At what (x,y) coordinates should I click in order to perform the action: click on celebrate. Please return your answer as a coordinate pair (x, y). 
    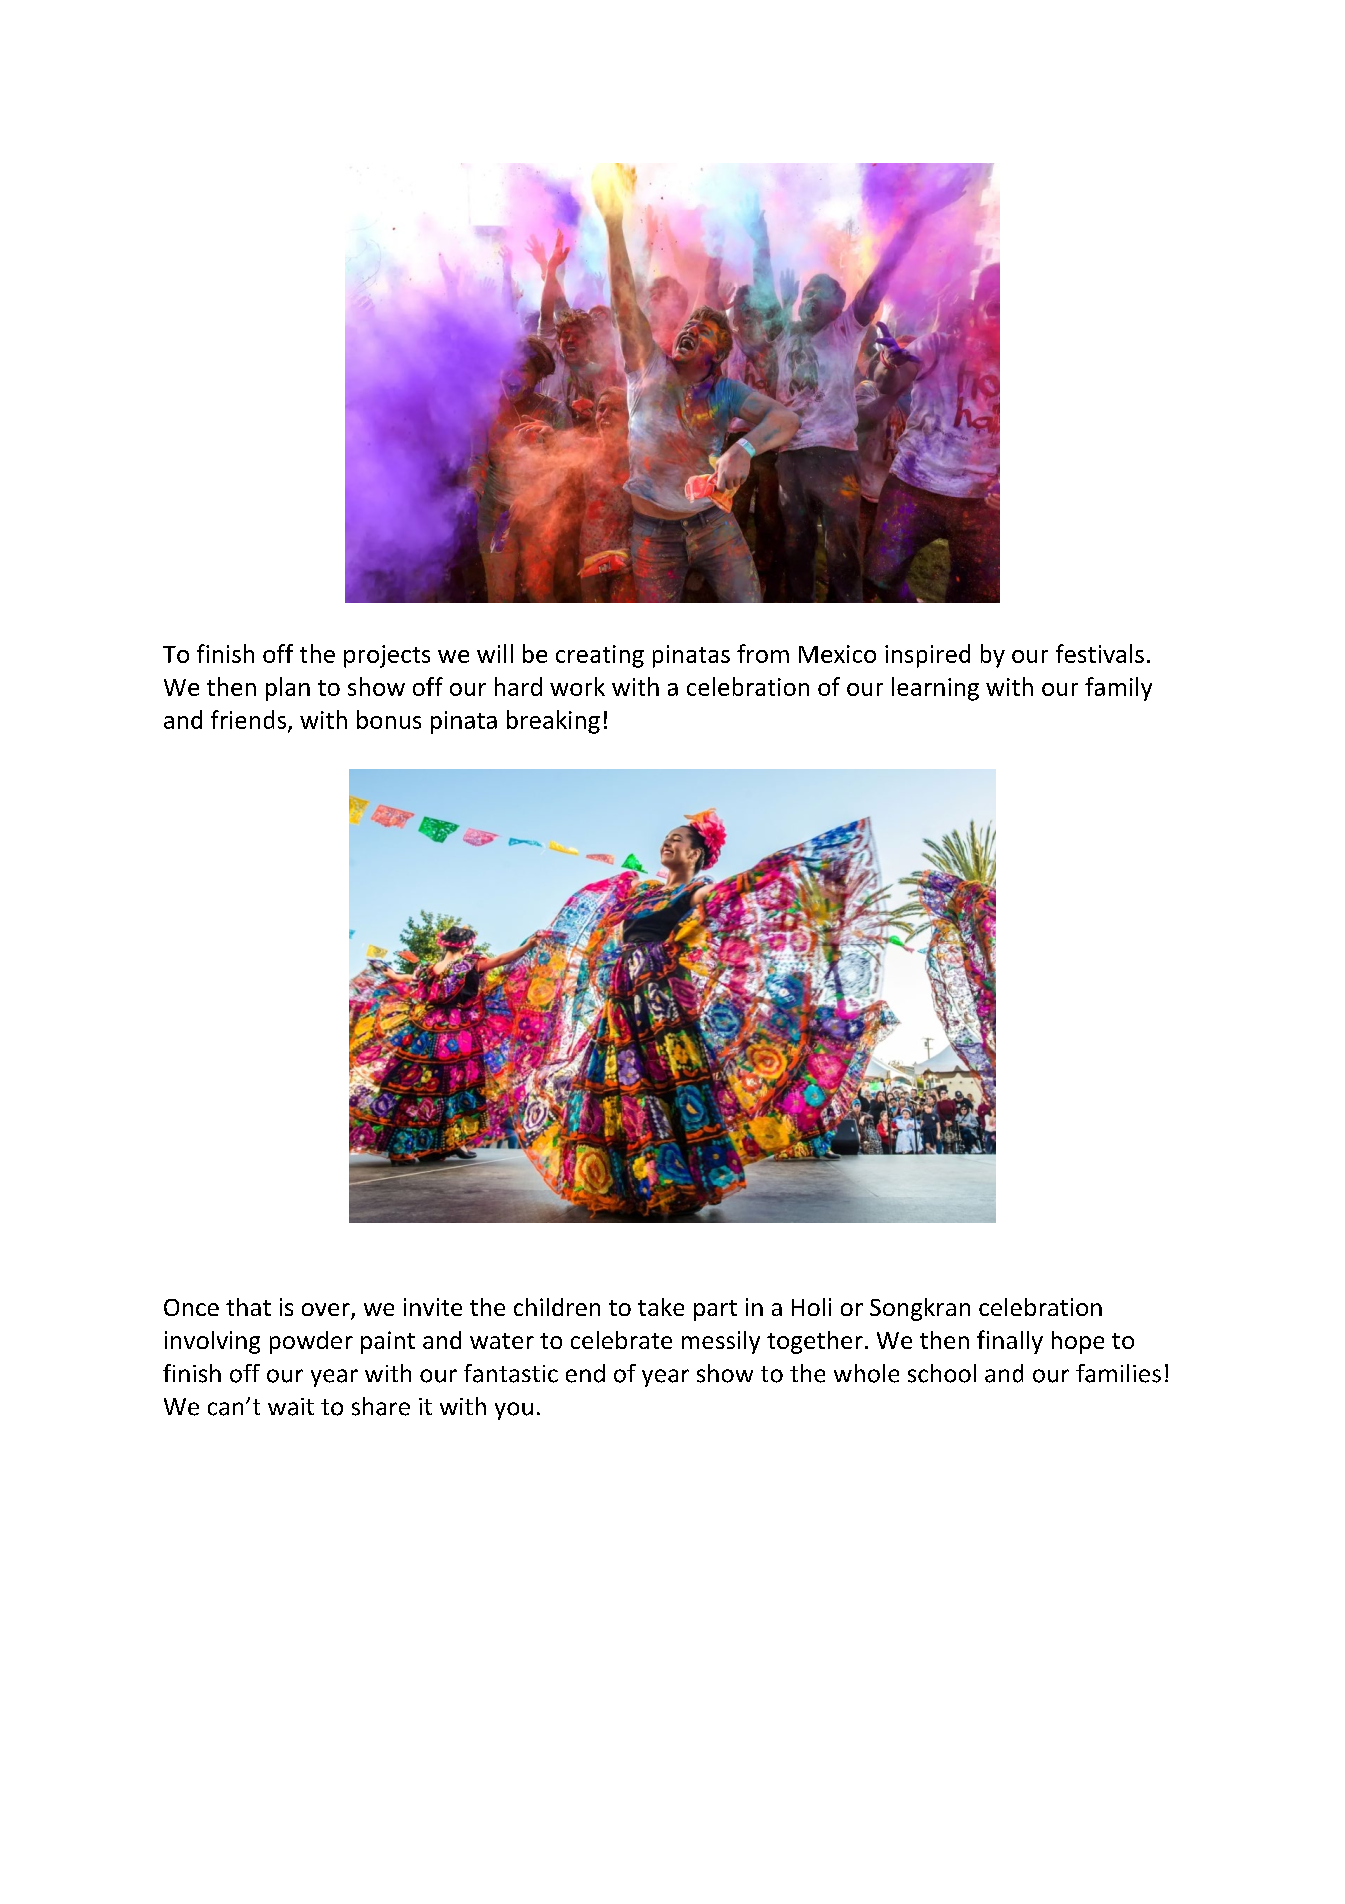
    Looking at the image, I should click on (621, 1340).
